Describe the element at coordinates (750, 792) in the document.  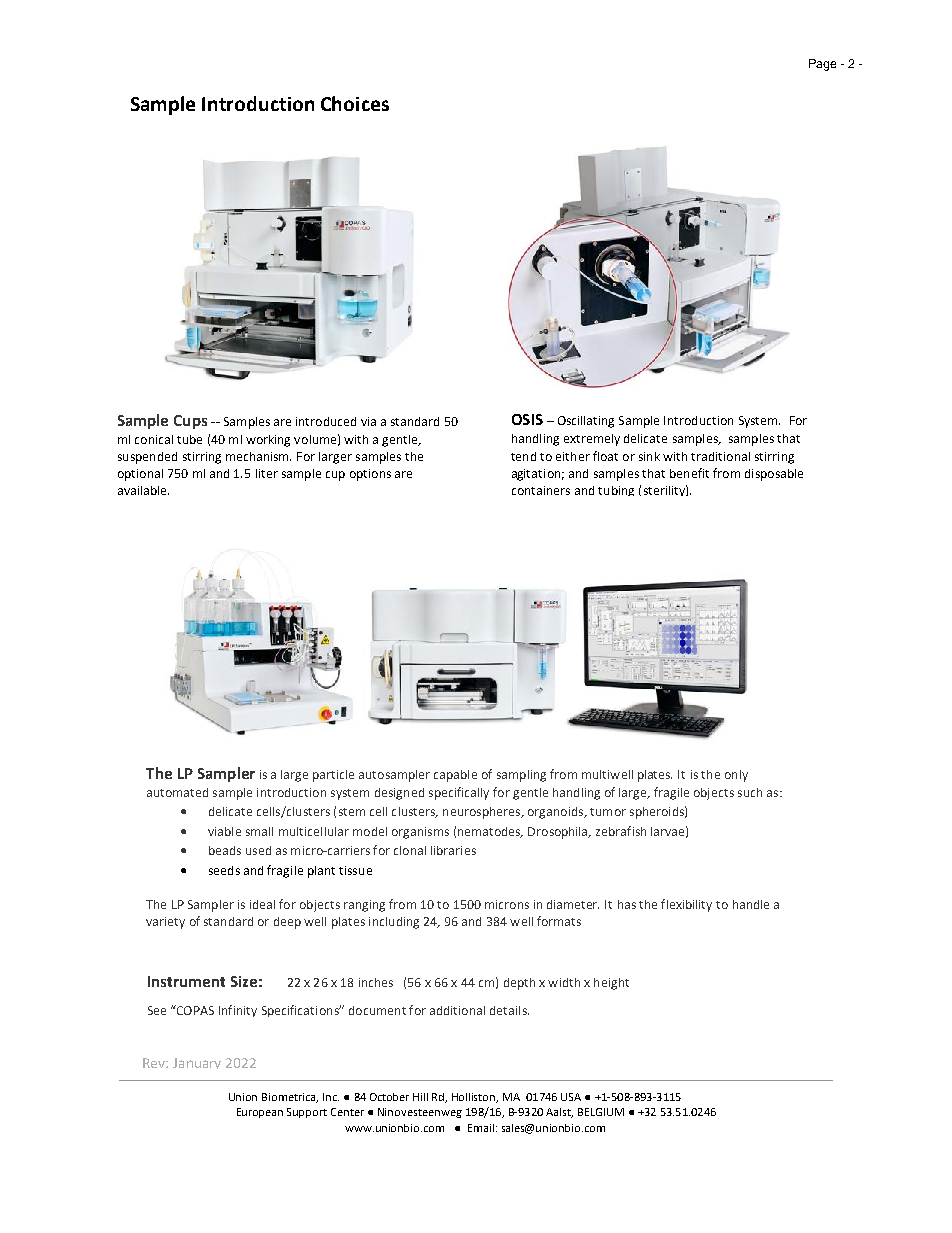
I see `such` at that location.
